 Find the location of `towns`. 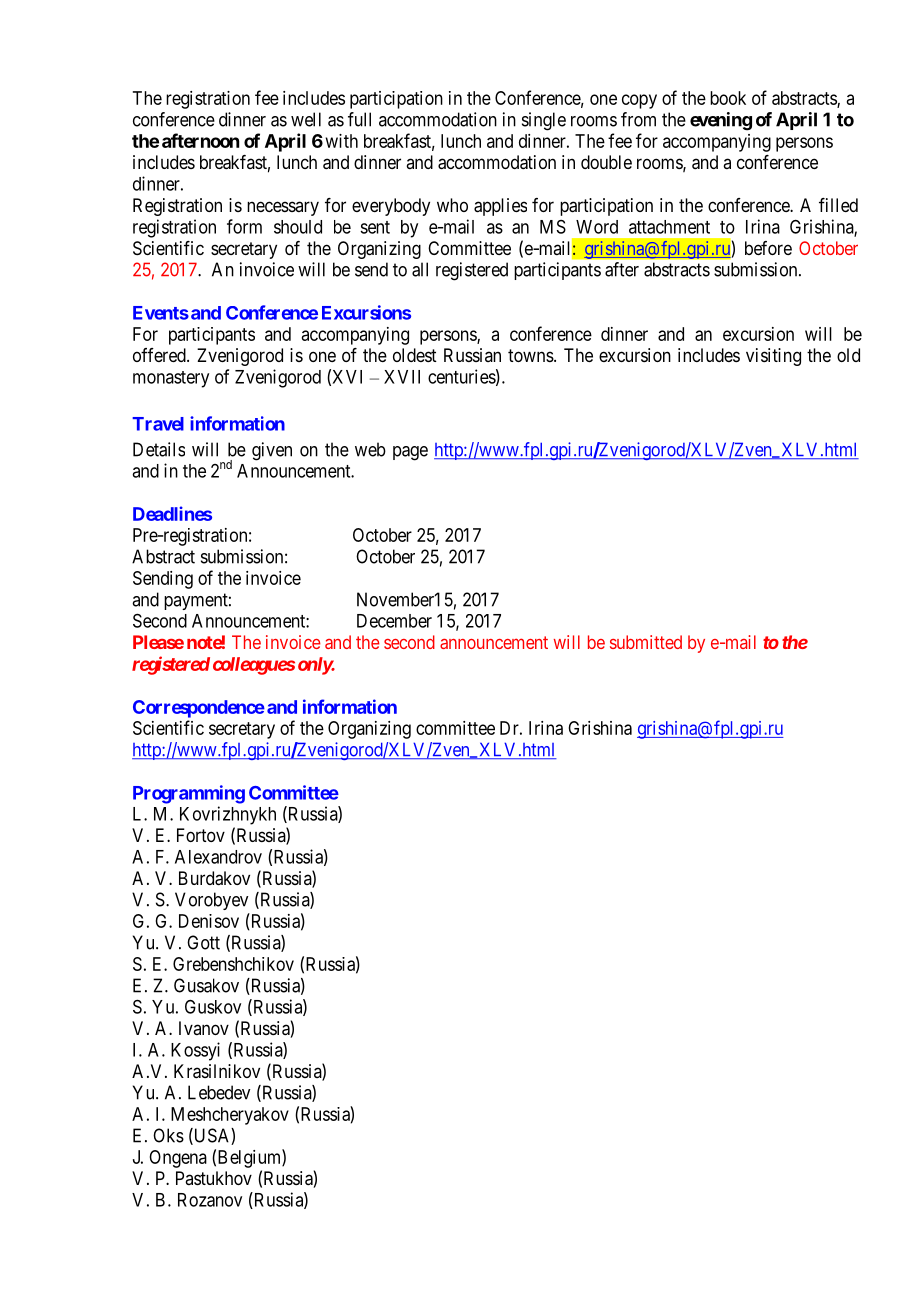

towns is located at coordinates (531, 355).
